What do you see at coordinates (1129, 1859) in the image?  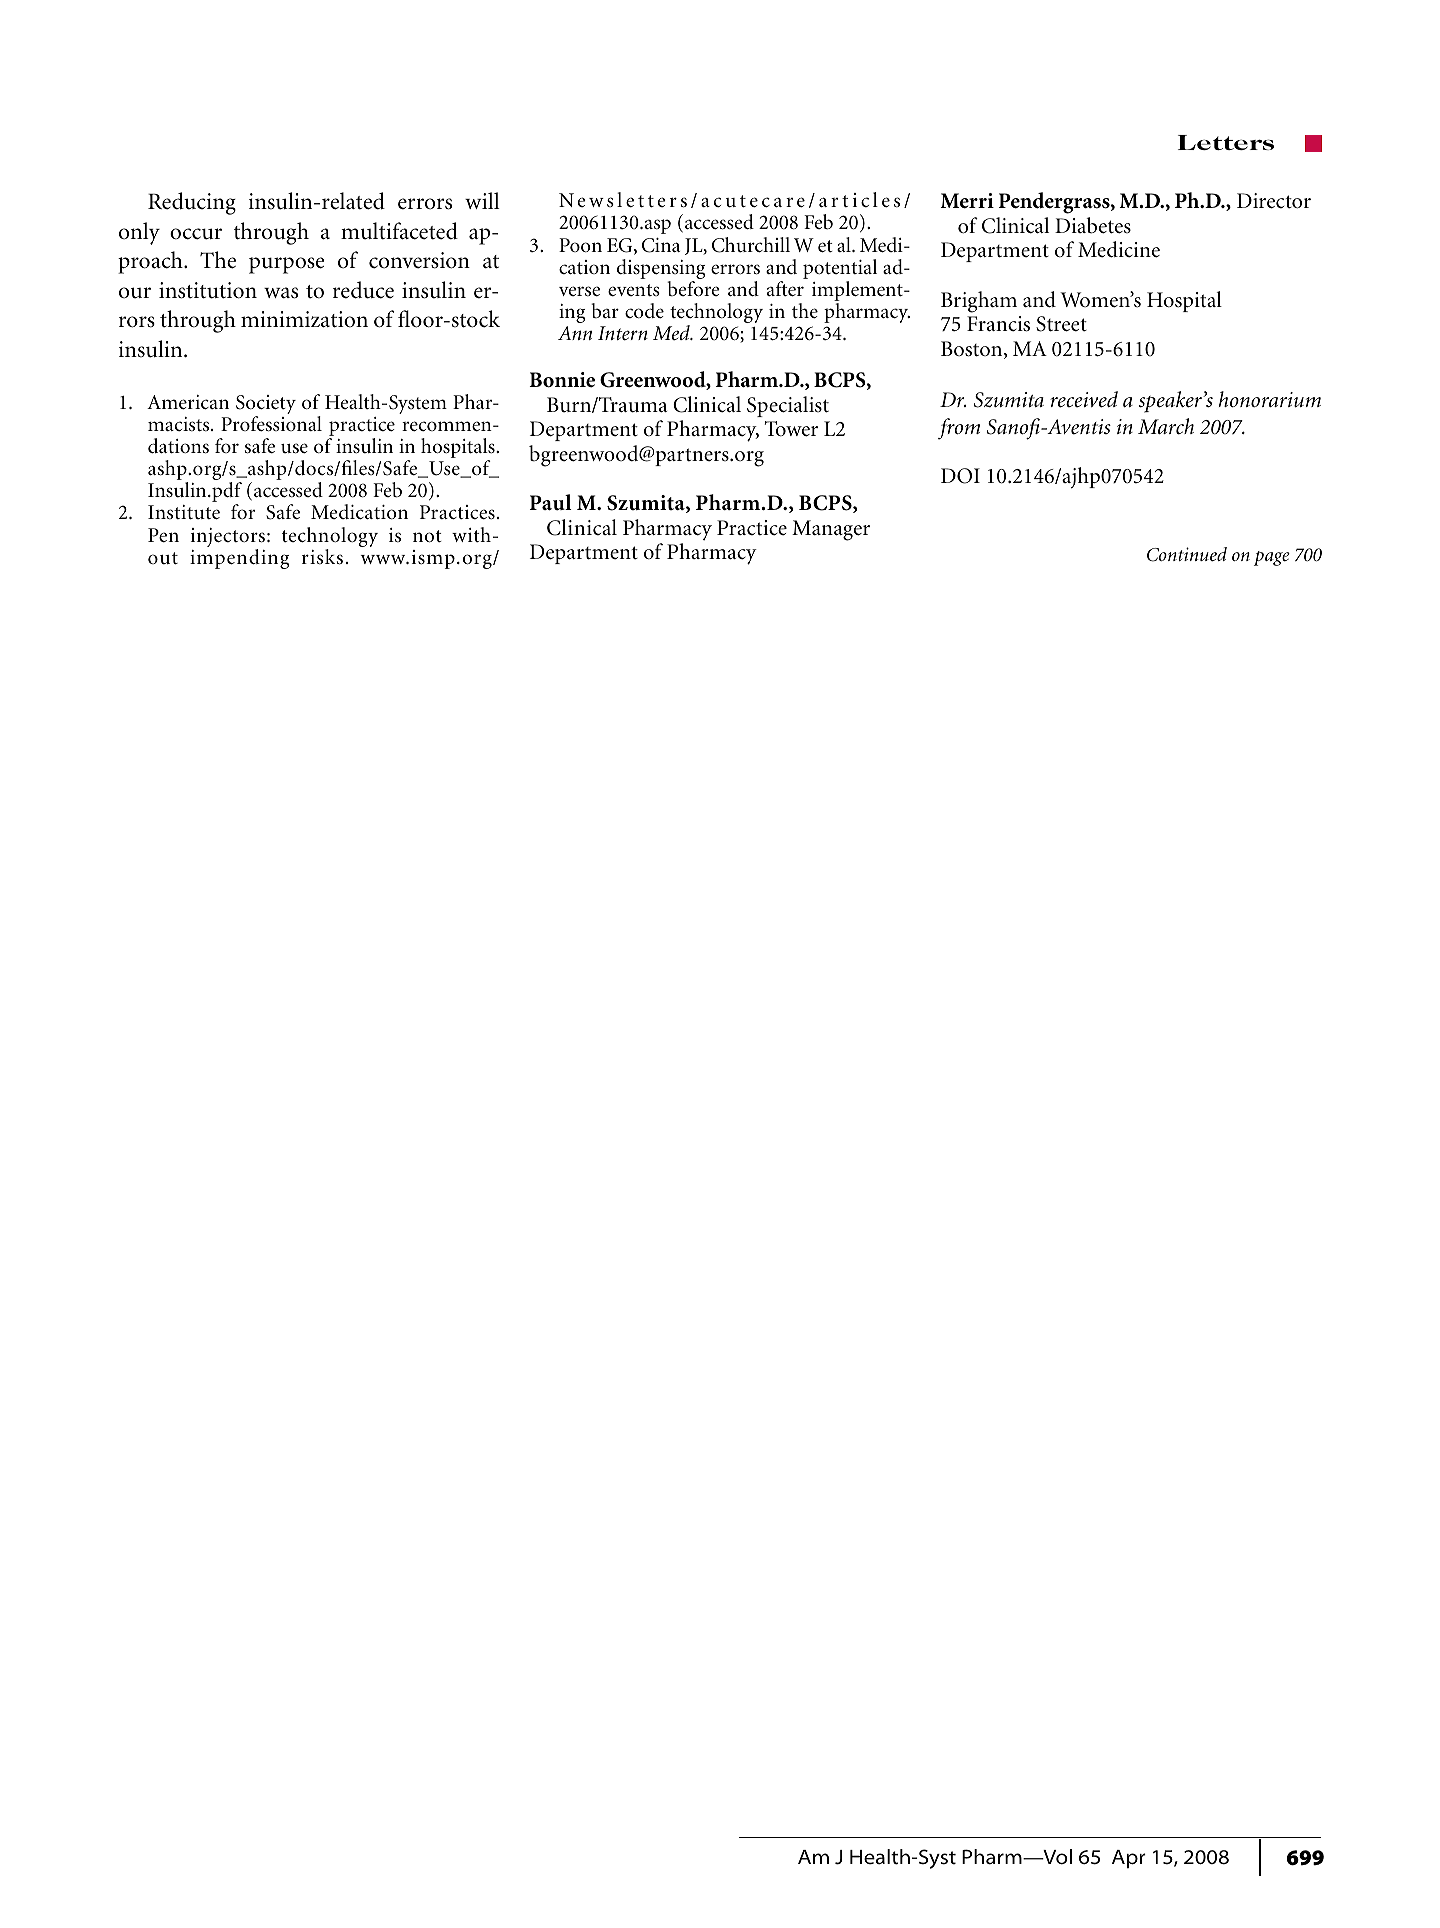 I see `Apr` at bounding box center [1129, 1859].
